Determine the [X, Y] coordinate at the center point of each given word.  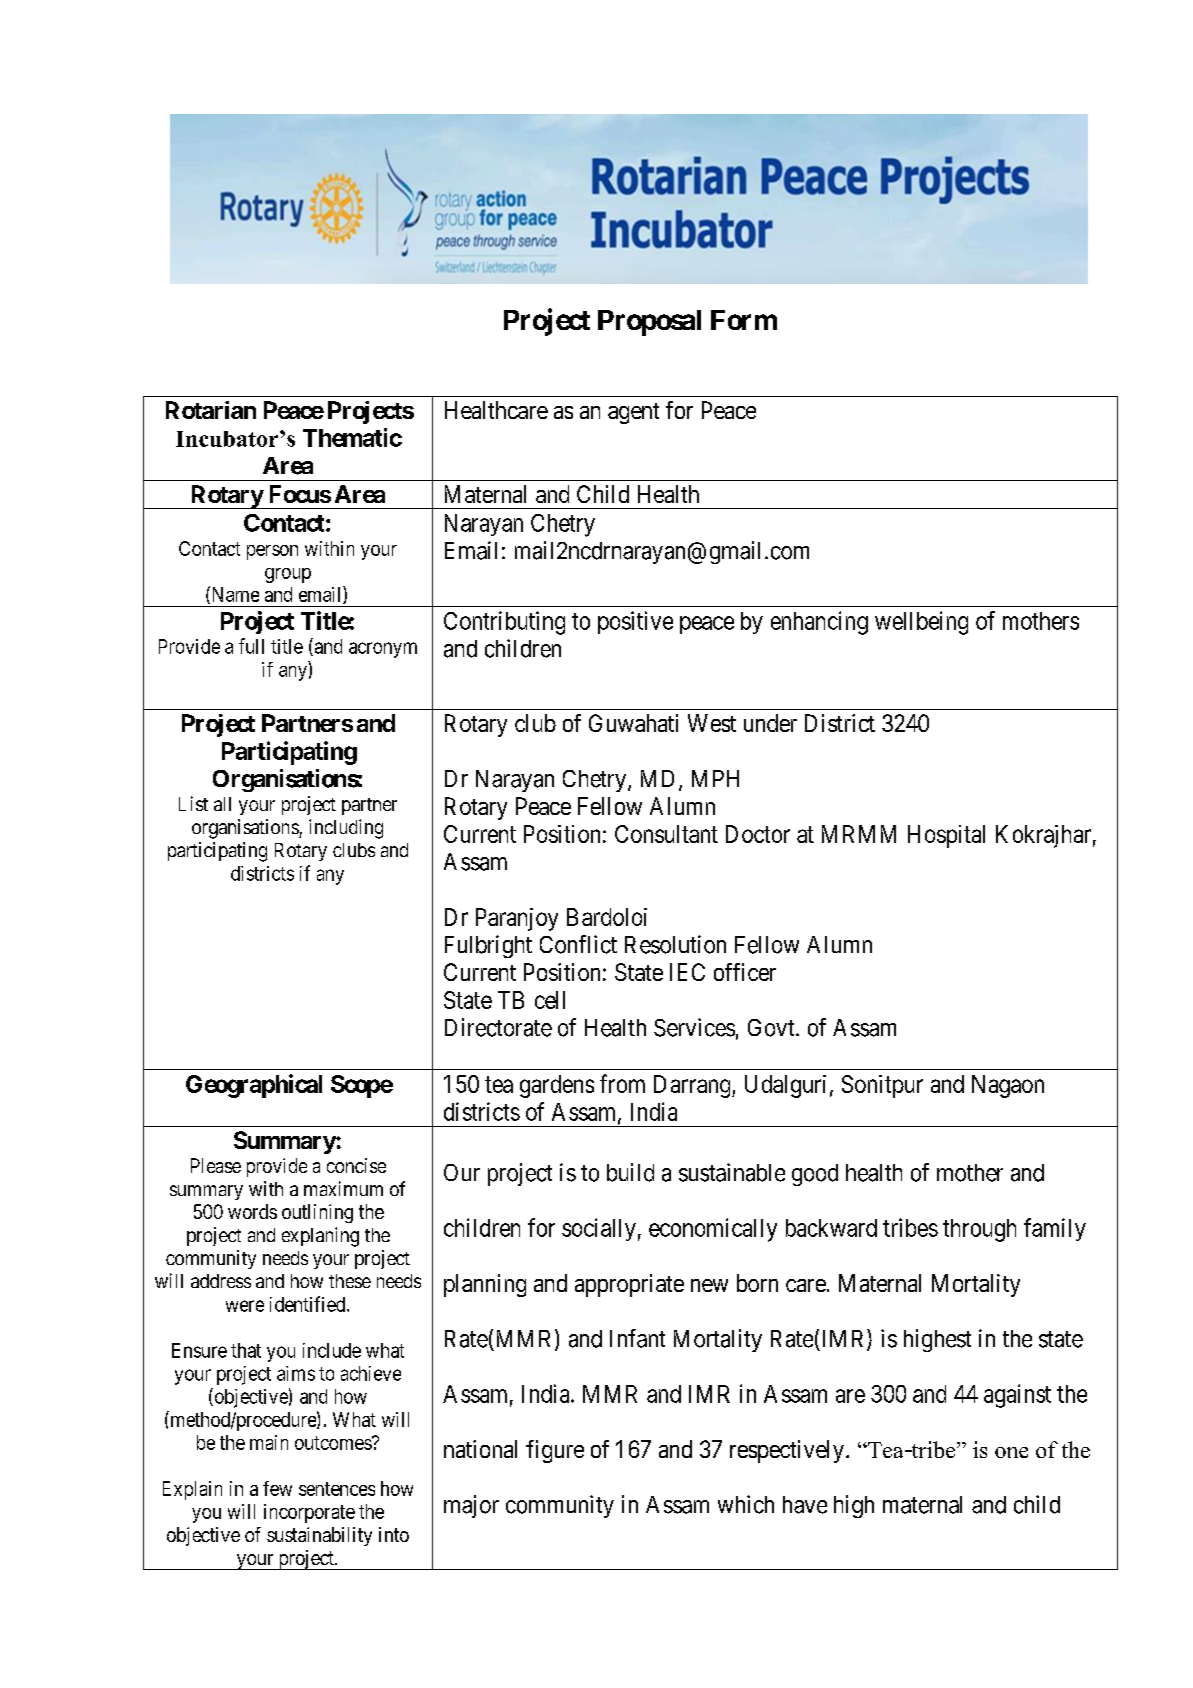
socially [599, 1229]
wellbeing [921, 623]
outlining [317, 1213]
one [1011, 1452]
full [251, 646]
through [979, 1230]
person [272, 552]
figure [555, 1451]
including [346, 829]
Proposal [649, 323]
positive [635, 622]
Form [744, 320]
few [277, 1488]
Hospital [946, 836]
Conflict [578, 944]
